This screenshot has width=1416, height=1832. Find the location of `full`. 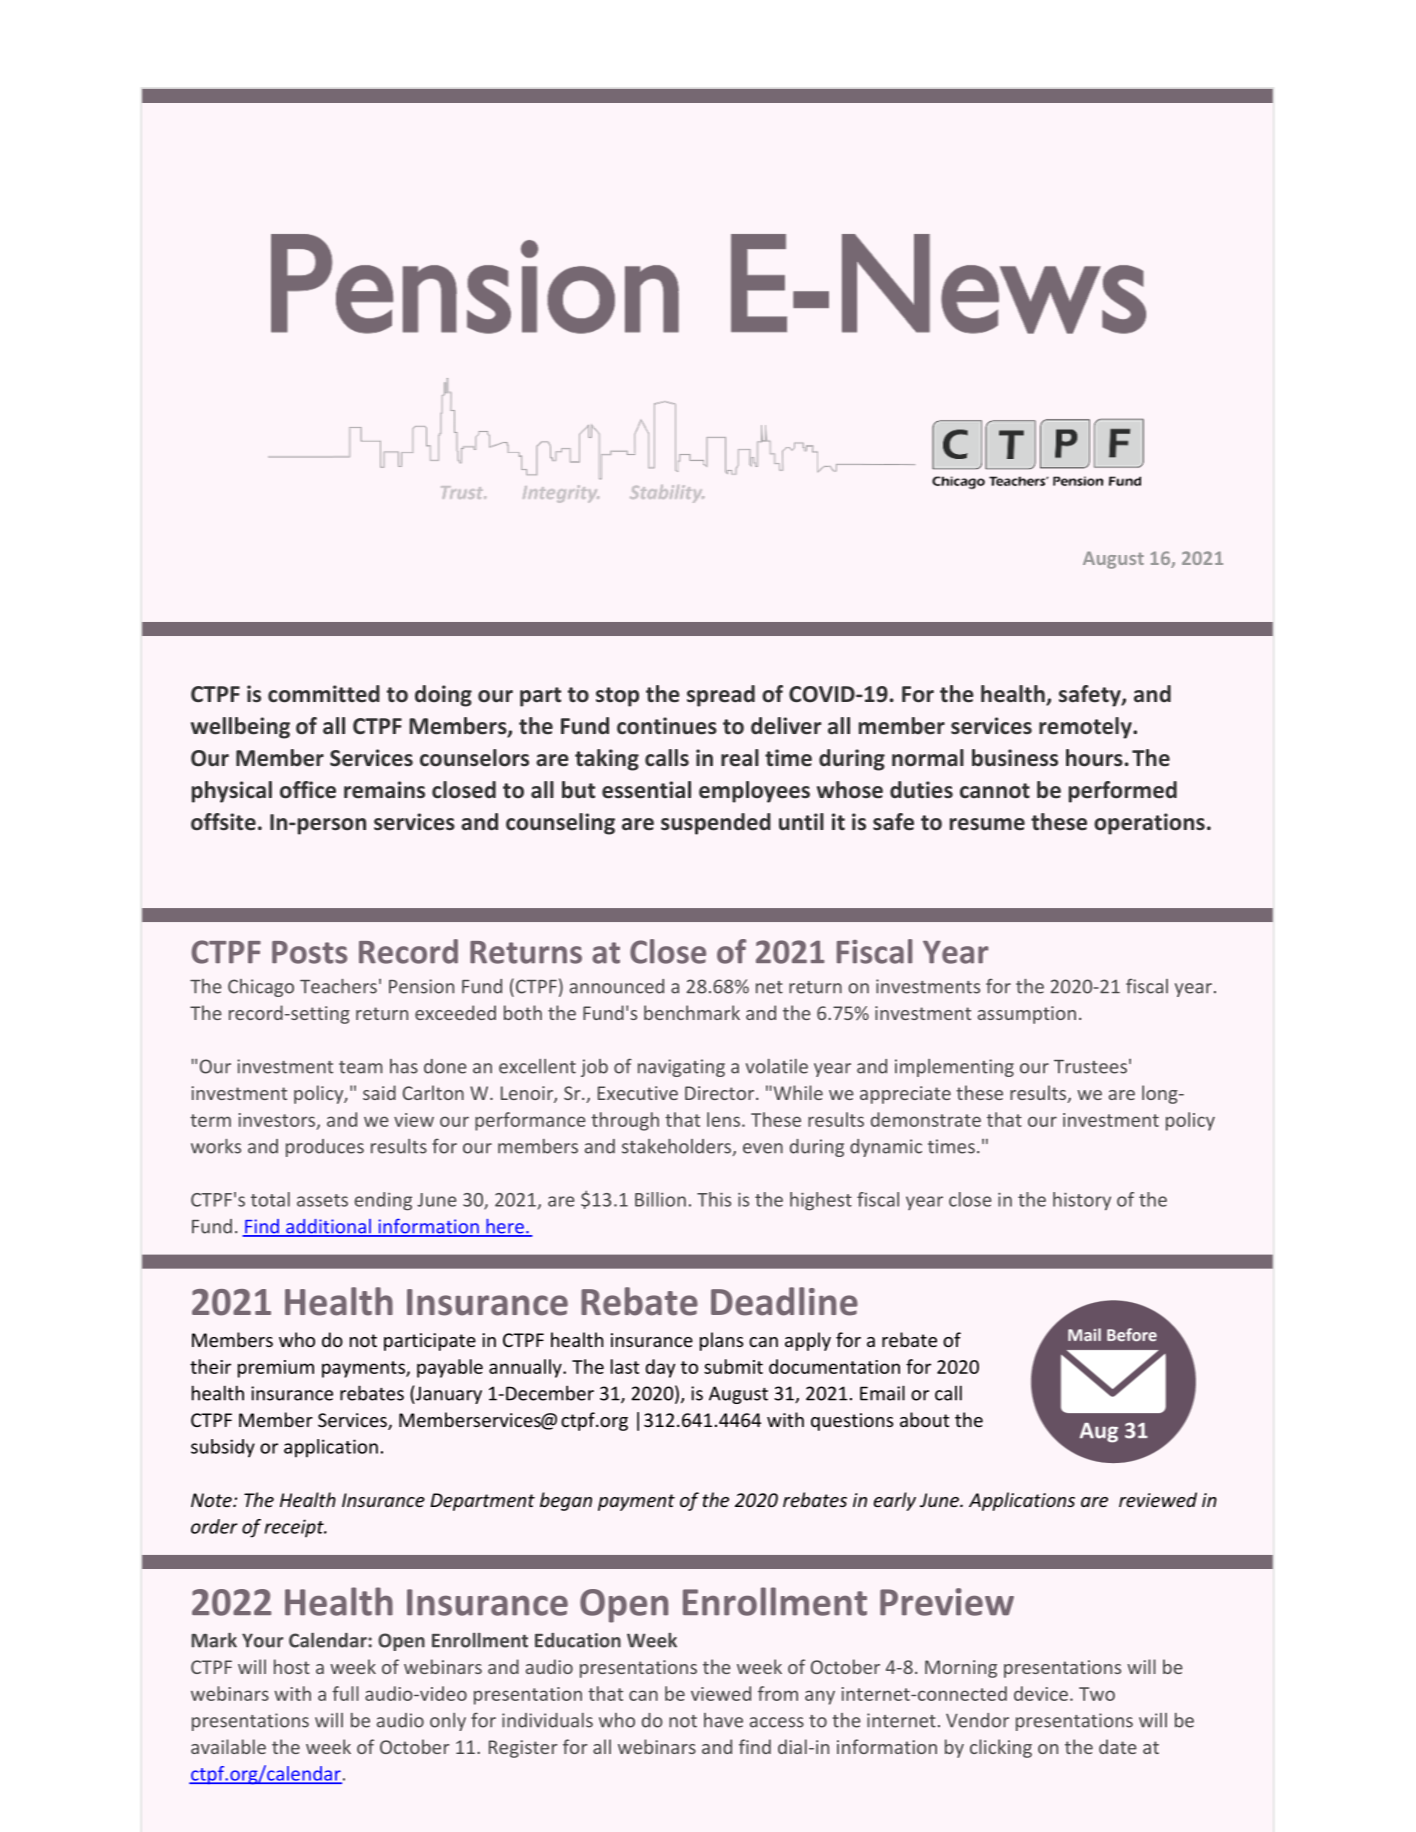

full is located at coordinates (345, 1693).
